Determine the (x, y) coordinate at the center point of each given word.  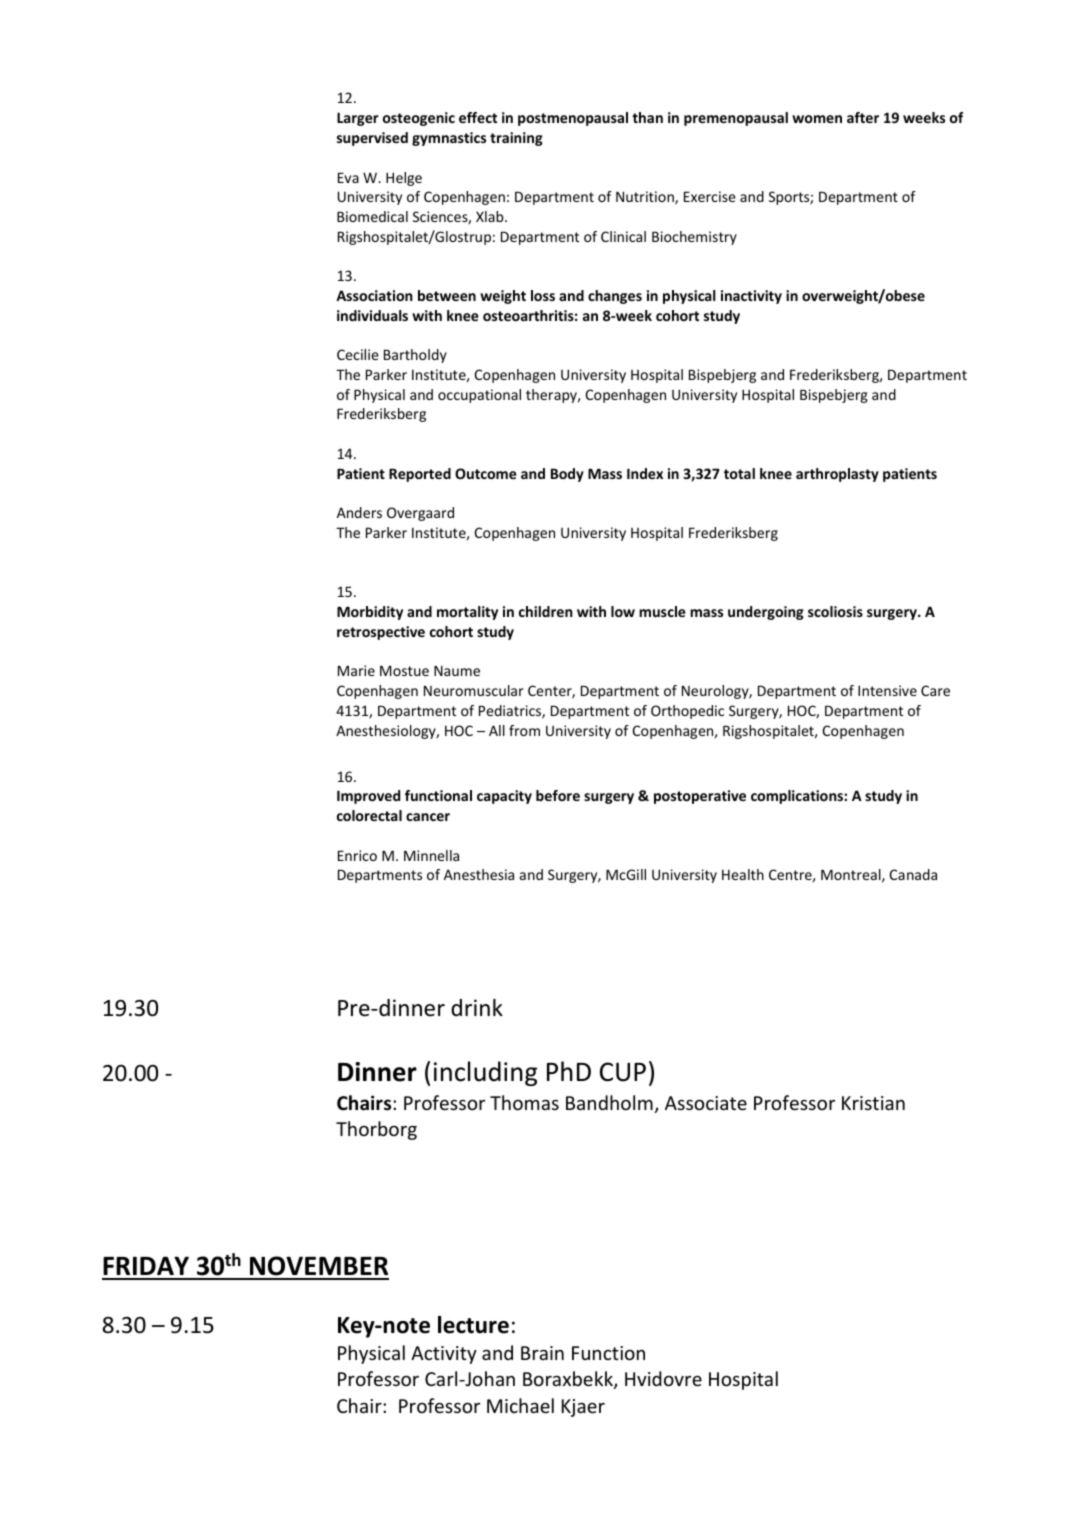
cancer (428, 817)
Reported (420, 475)
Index (645, 473)
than (647, 117)
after (863, 117)
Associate (706, 1103)
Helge (404, 179)
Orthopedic (687, 712)
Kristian (873, 1103)
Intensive (887, 690)
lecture (473, 1325)
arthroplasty (837, 475)
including (485, 1073)
